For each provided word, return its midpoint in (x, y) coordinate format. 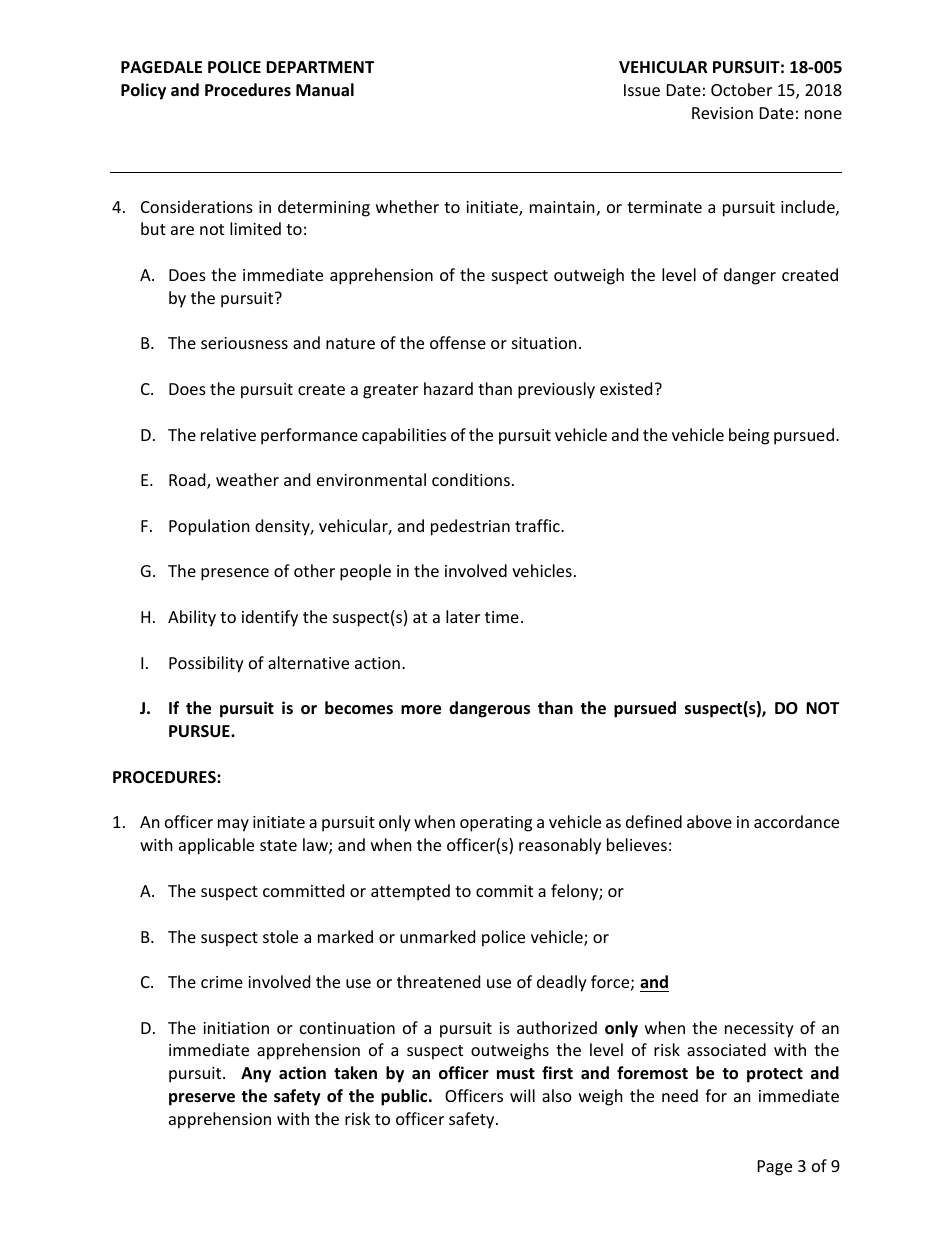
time (502, 617)
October (741, 89)
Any (256, 1075)
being (749, 436)
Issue (642, 90)
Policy (143, 91)
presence (235, 574)
